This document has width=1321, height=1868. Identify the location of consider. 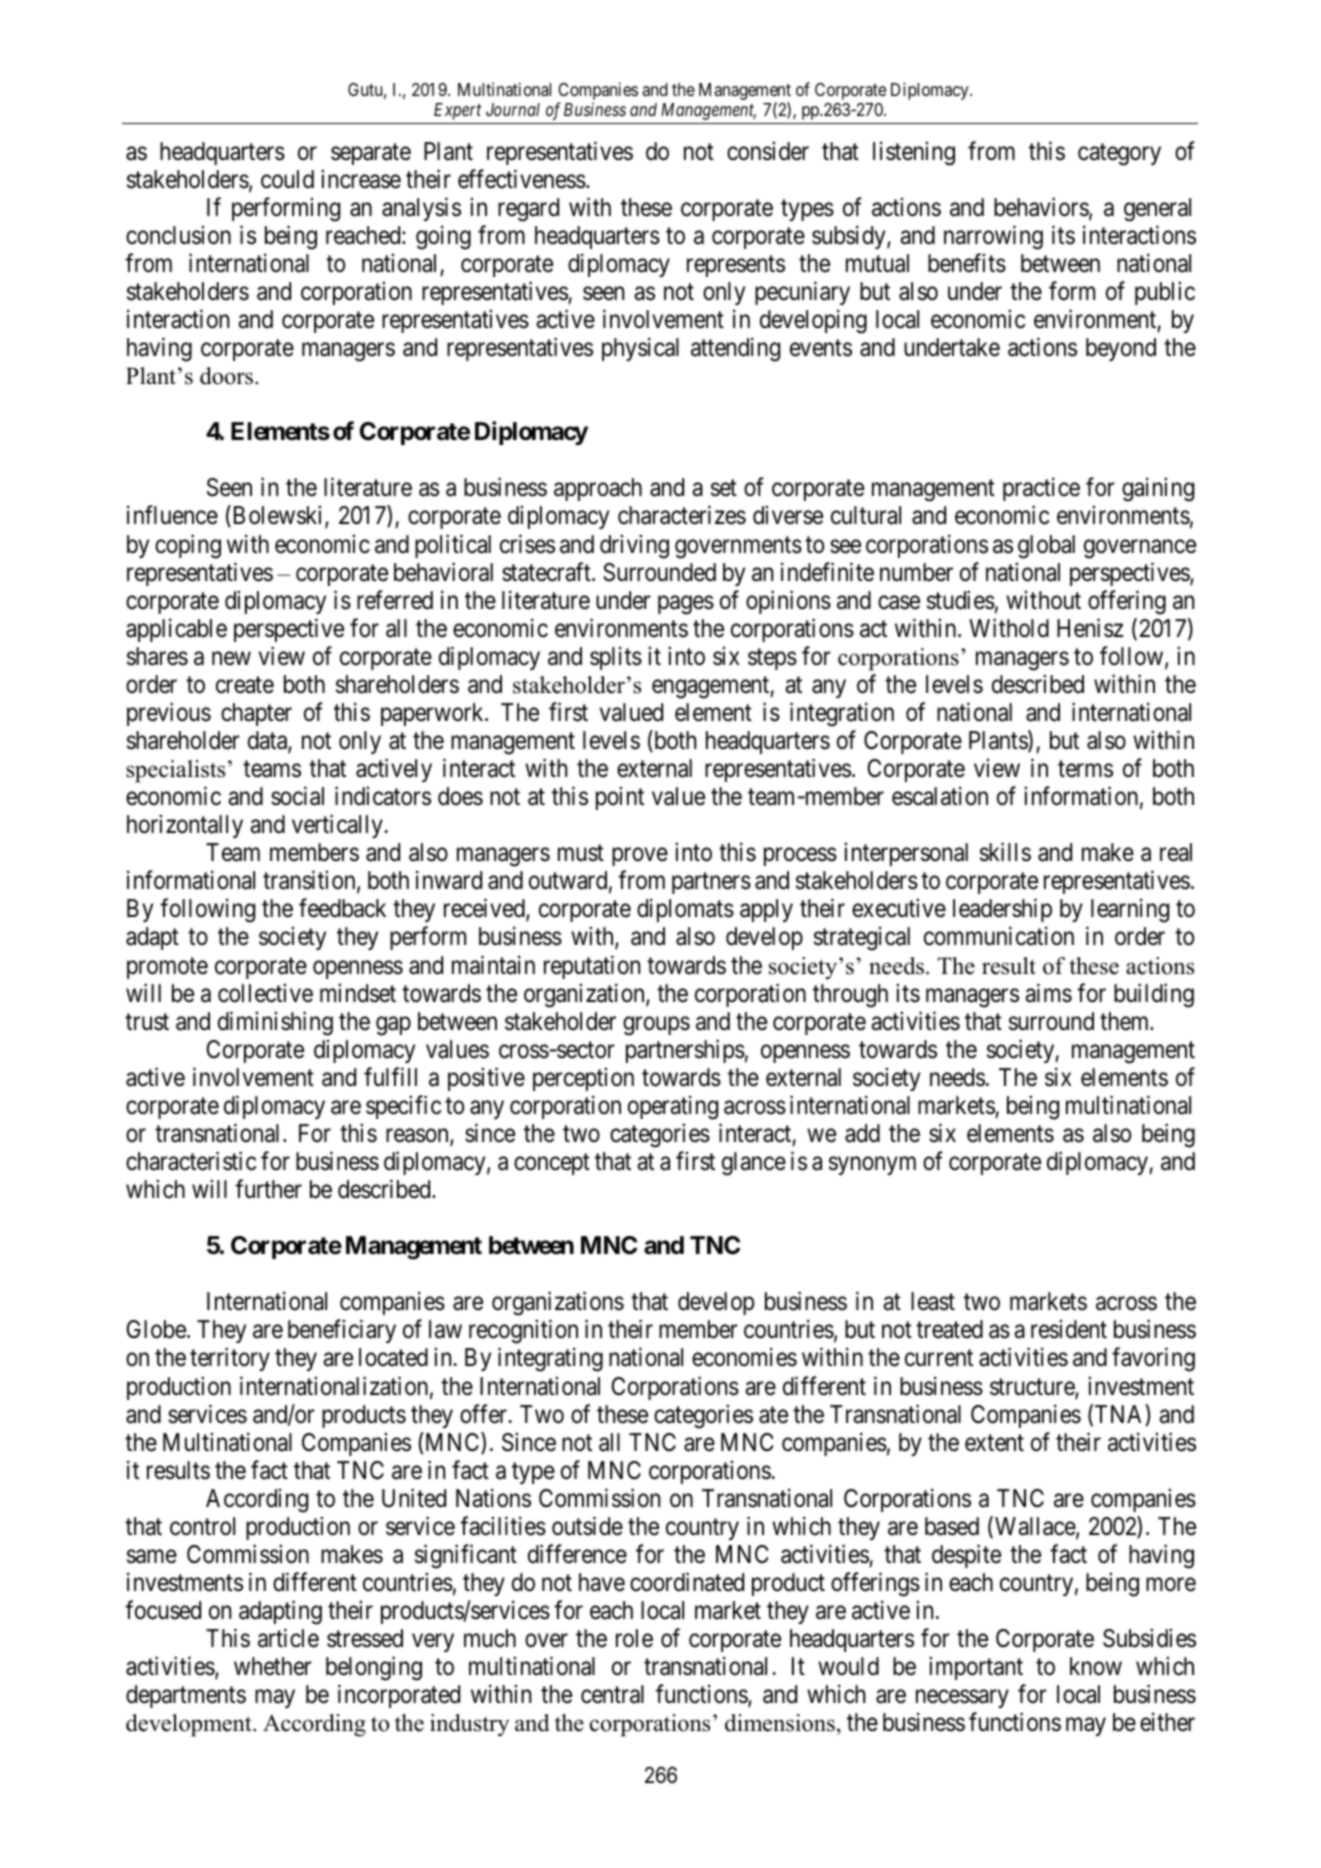
(768, 151).
